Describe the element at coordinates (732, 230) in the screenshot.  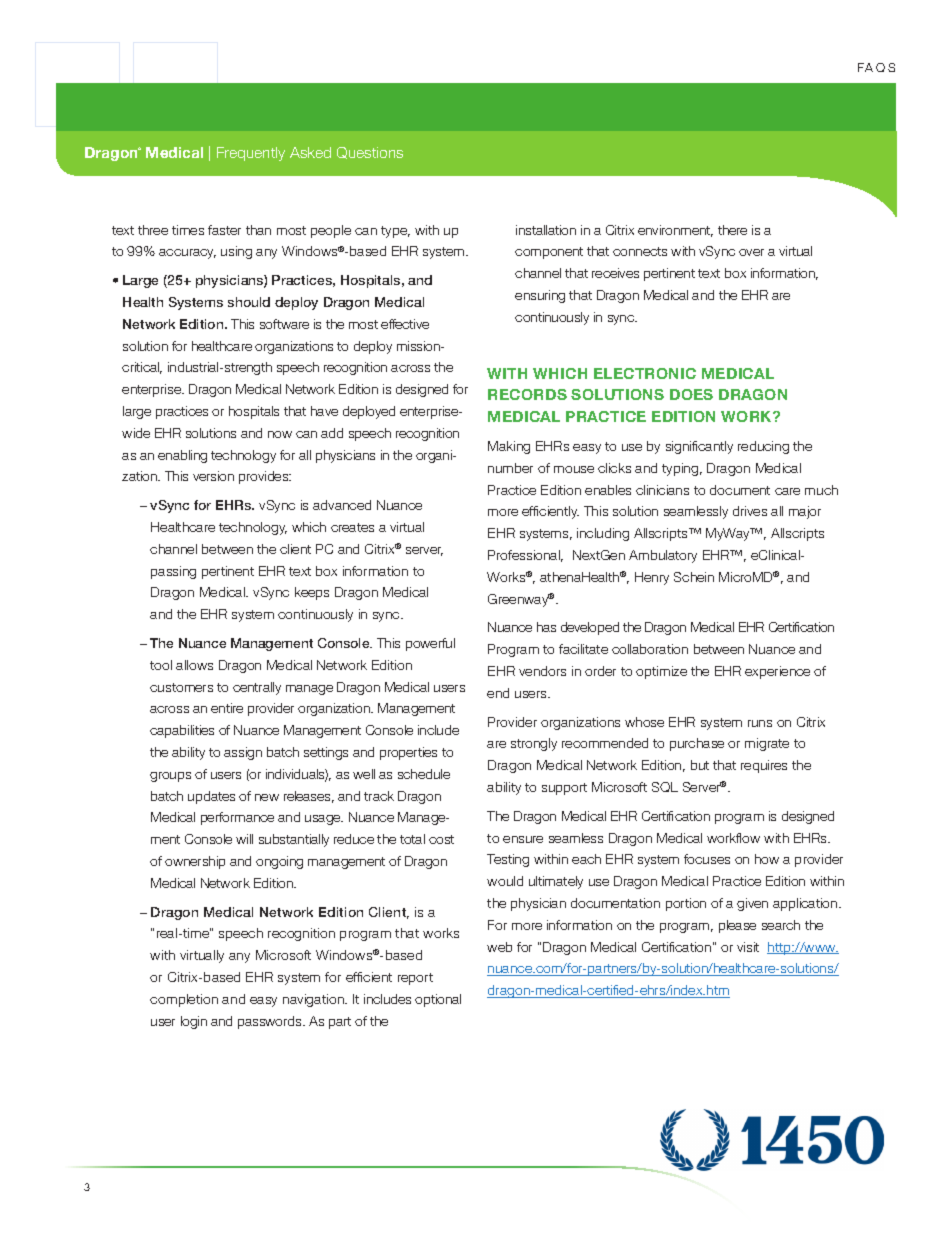
I see `there` at that location.
